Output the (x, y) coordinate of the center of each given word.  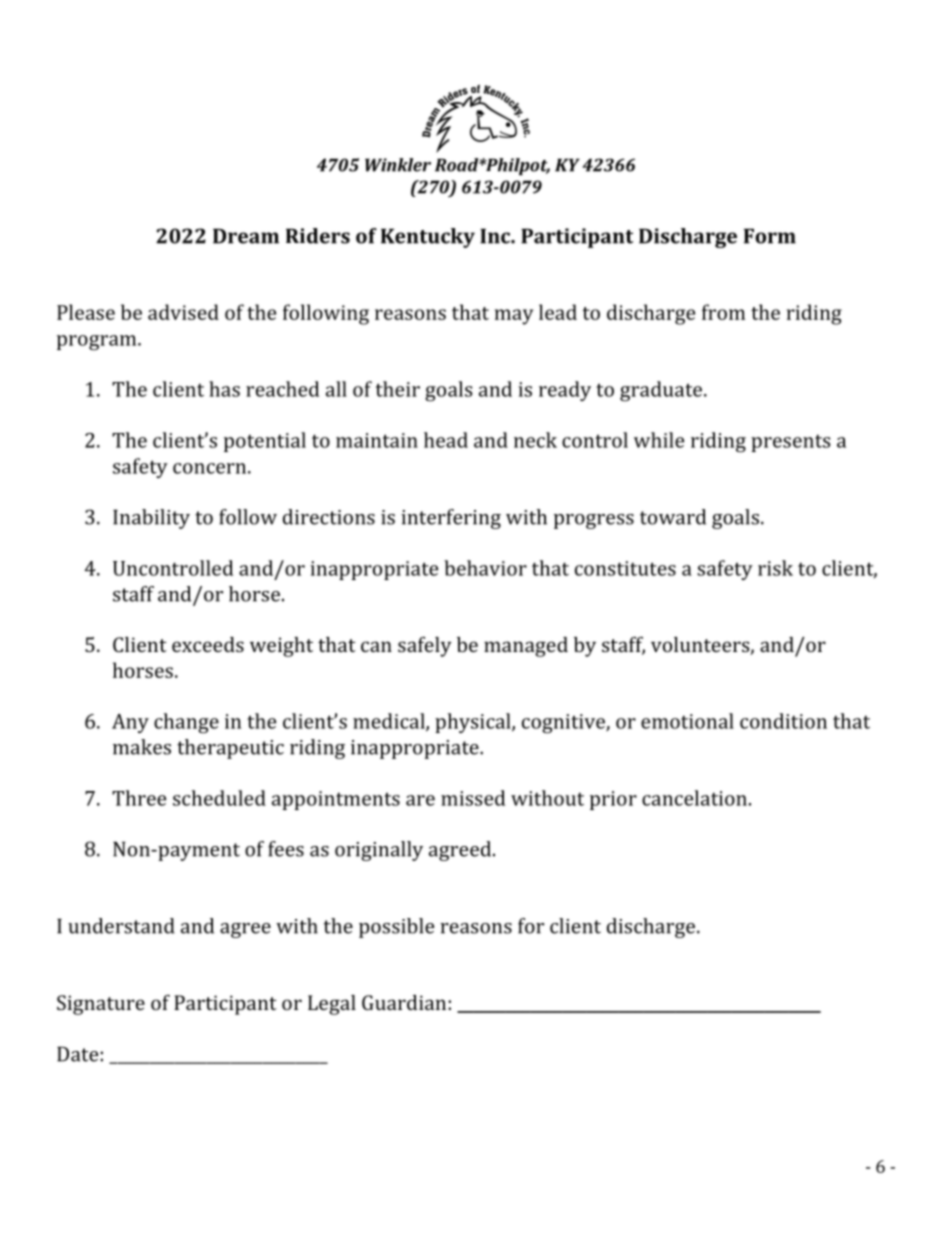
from (723, 312)
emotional (687, 721)
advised (183, 312)
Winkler (398, 165)
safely (425, 647)
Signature (101, 1005)
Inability (151, 519)
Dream (246, 236)
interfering (451, 519)
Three (139, 798)
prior (613, 800)
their (398, 389)
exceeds (208, 644)
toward (673, 517)
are (420, 800)
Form (770, 236)
